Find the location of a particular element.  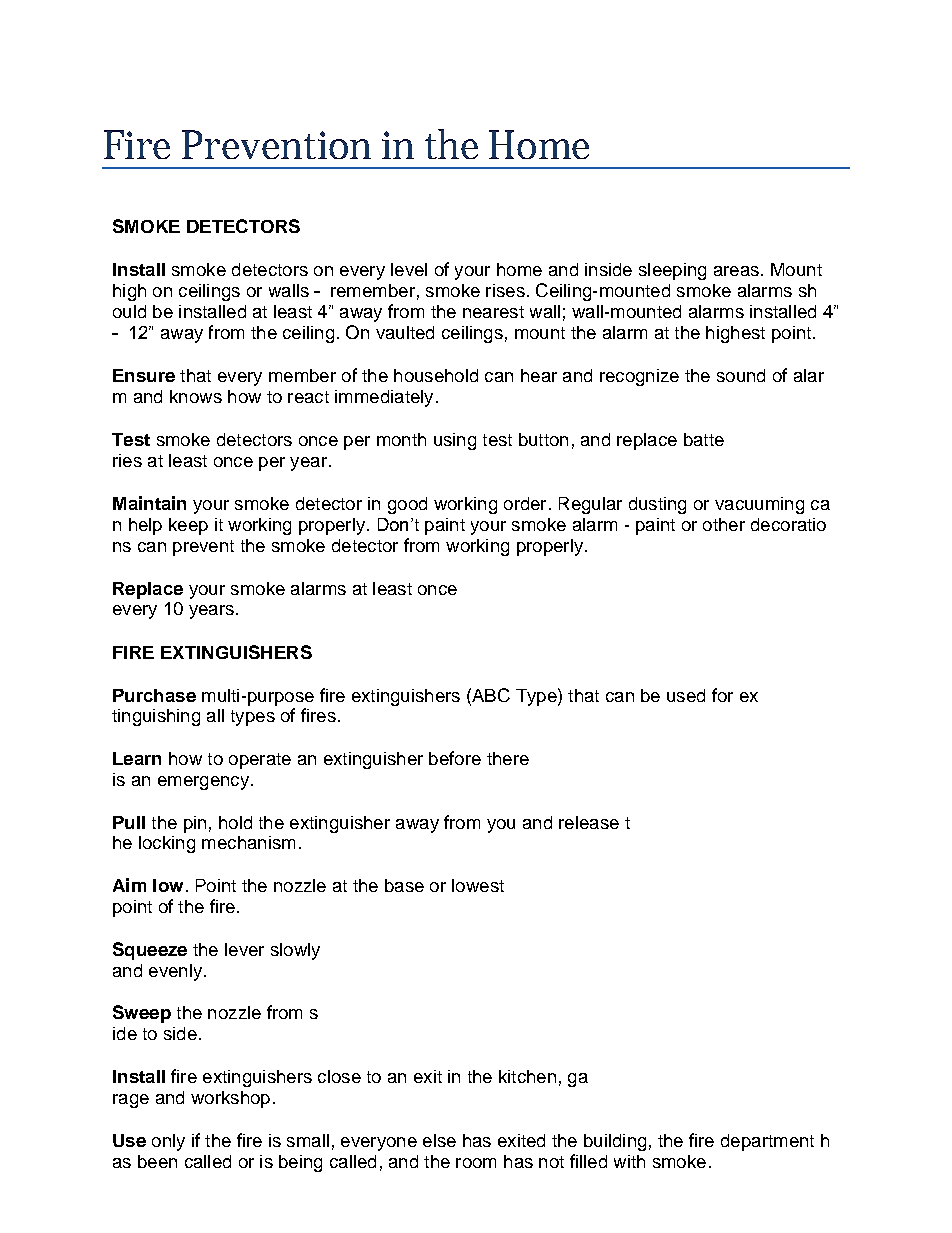

sleeping is located at coordinates (672, 271).
